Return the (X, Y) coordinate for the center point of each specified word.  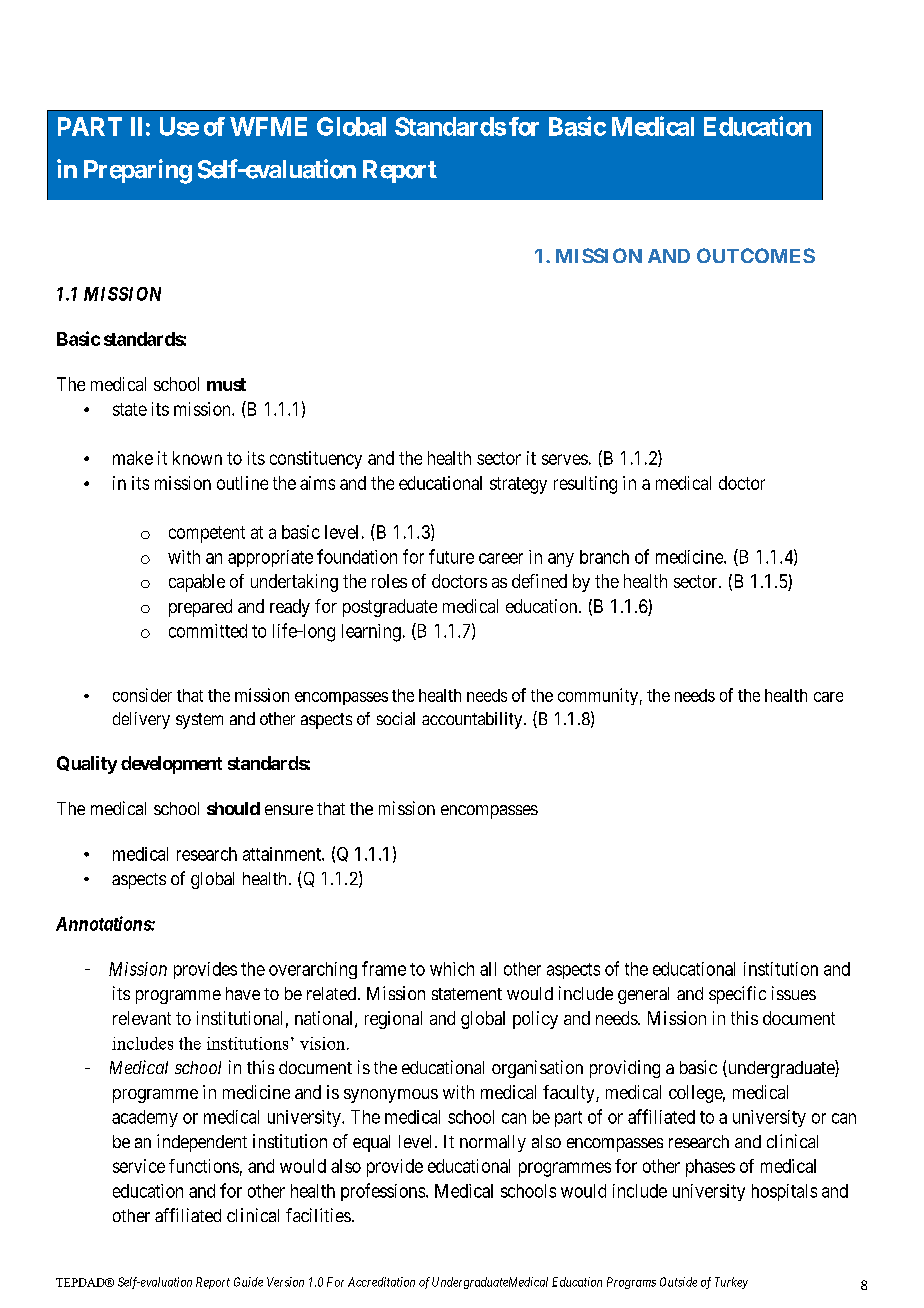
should (233, 808)
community (598, 696)
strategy (518, 485)
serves (565, 459)
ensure (289, 810)
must (226, 384)
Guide (248, 1282)
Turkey (731, 1283)
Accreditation (381, 1282)
